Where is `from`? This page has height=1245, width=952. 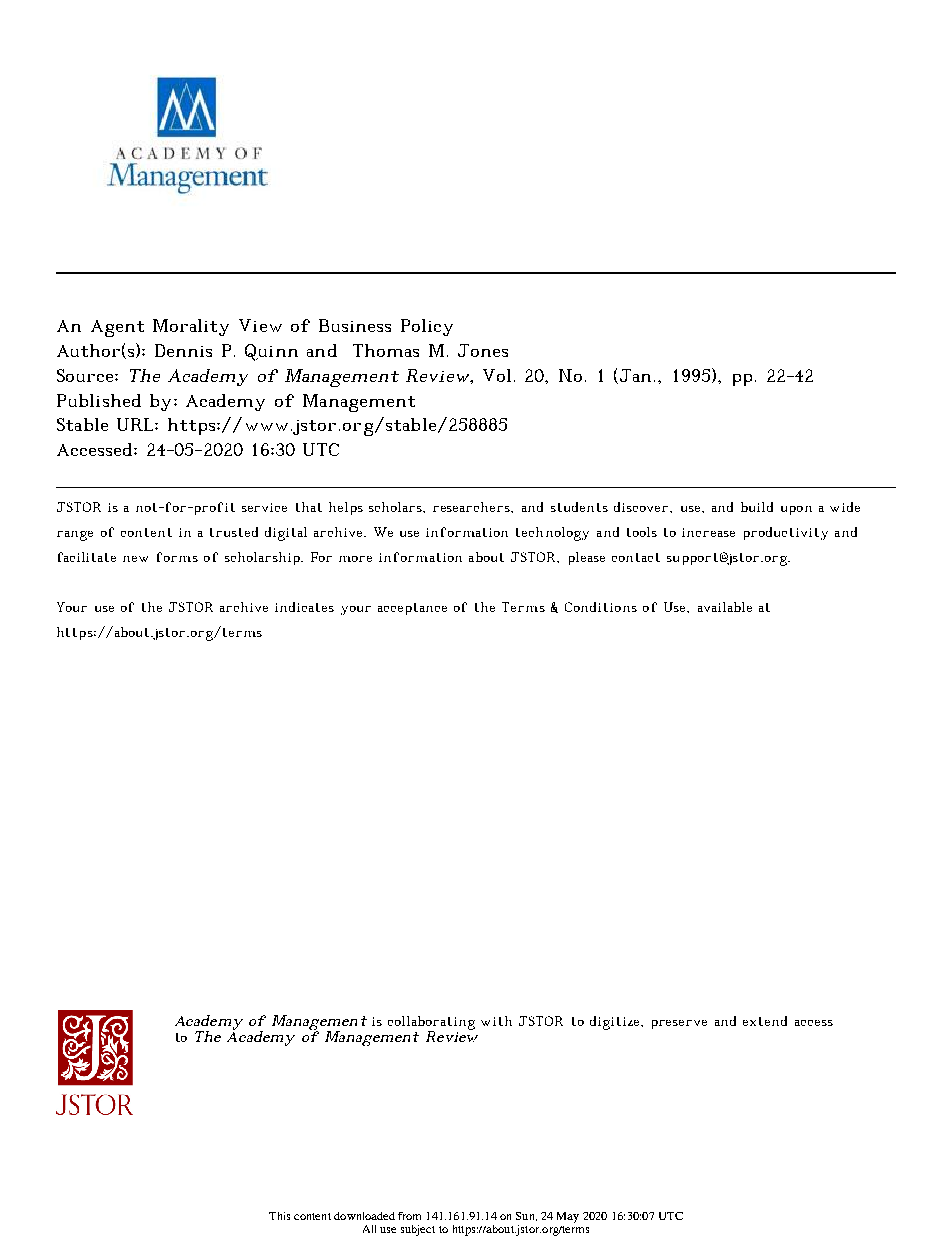
from is located at coordinates (409, 1216).
